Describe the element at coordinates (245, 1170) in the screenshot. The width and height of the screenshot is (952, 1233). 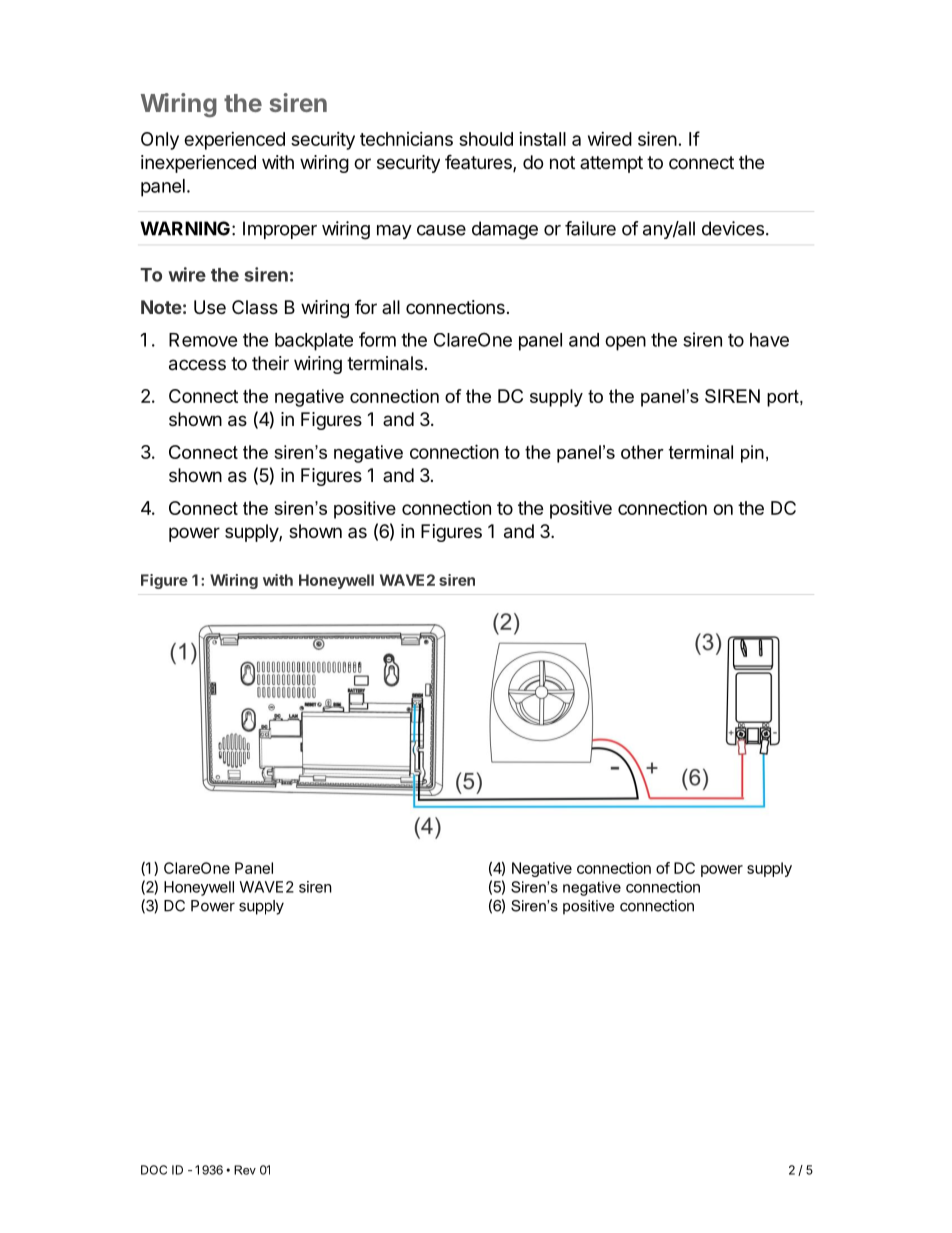
I see `Rev` at that location.
